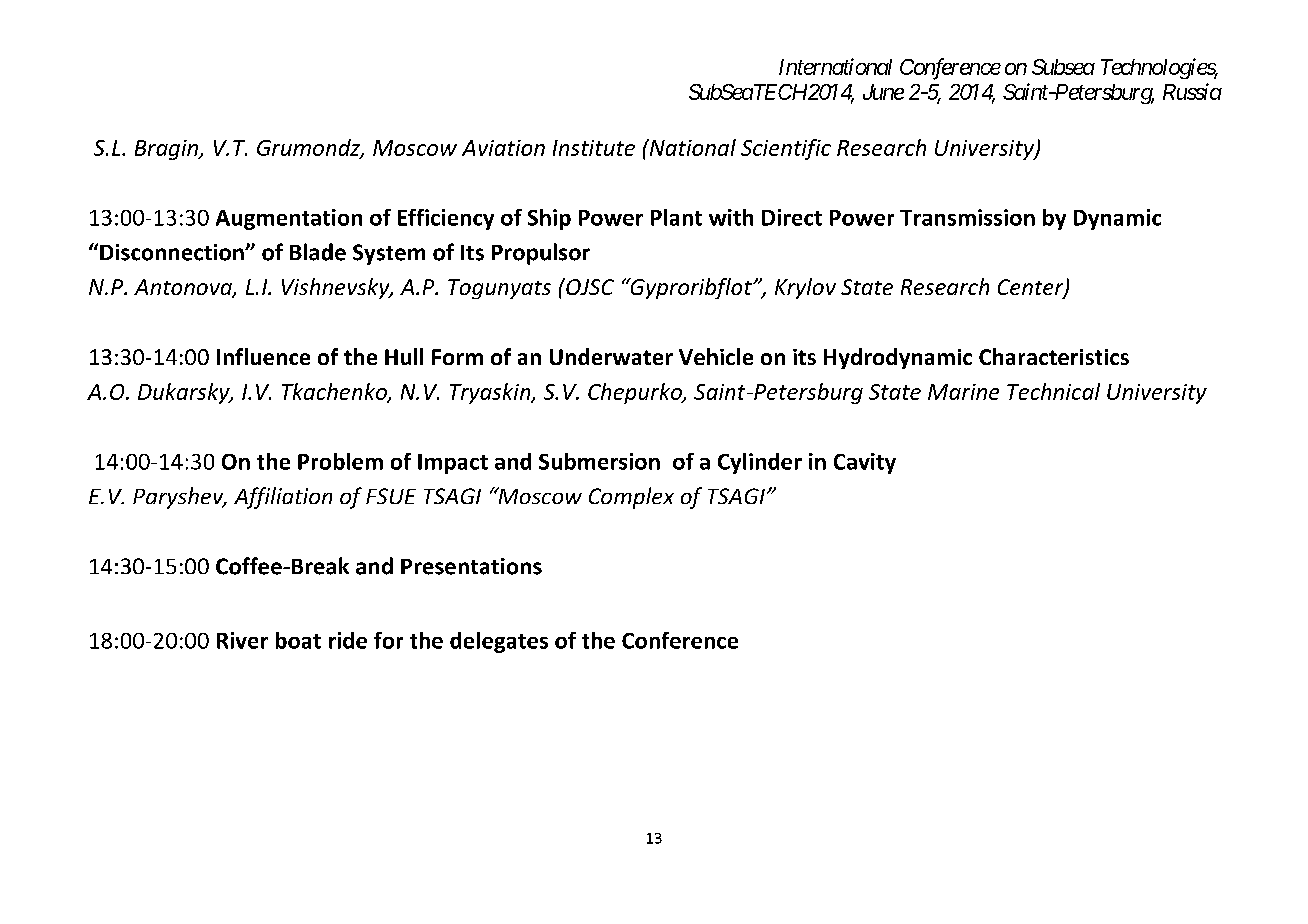 The height and width of the screenshot is (924, 1308). I want to click on Transmission, so click(967, 217).
